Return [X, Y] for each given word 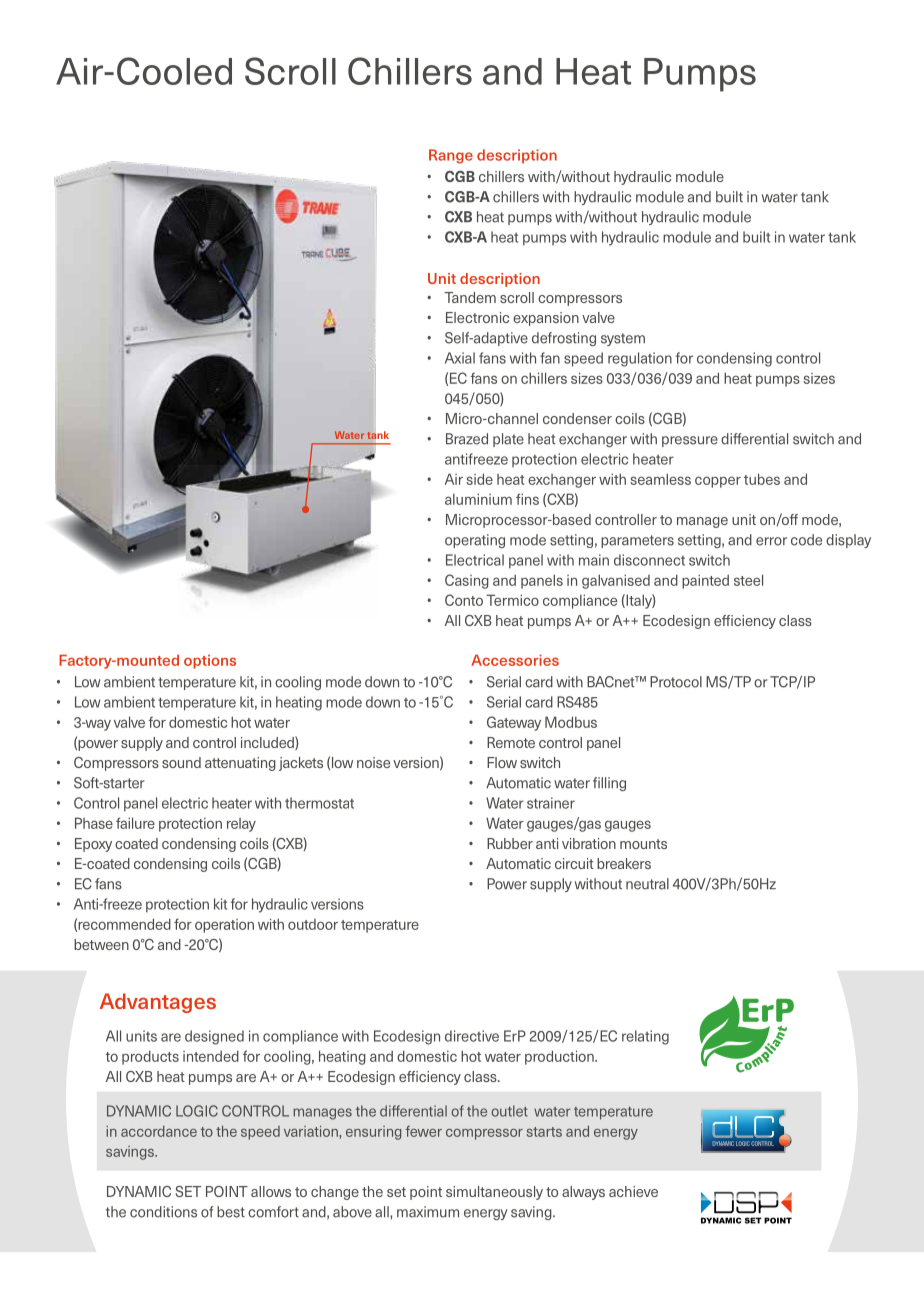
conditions [163, 1212]
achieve [633, 1191]
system [623, 339]
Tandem [470, 297]
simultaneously [494, 1193]
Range [451, 156]
